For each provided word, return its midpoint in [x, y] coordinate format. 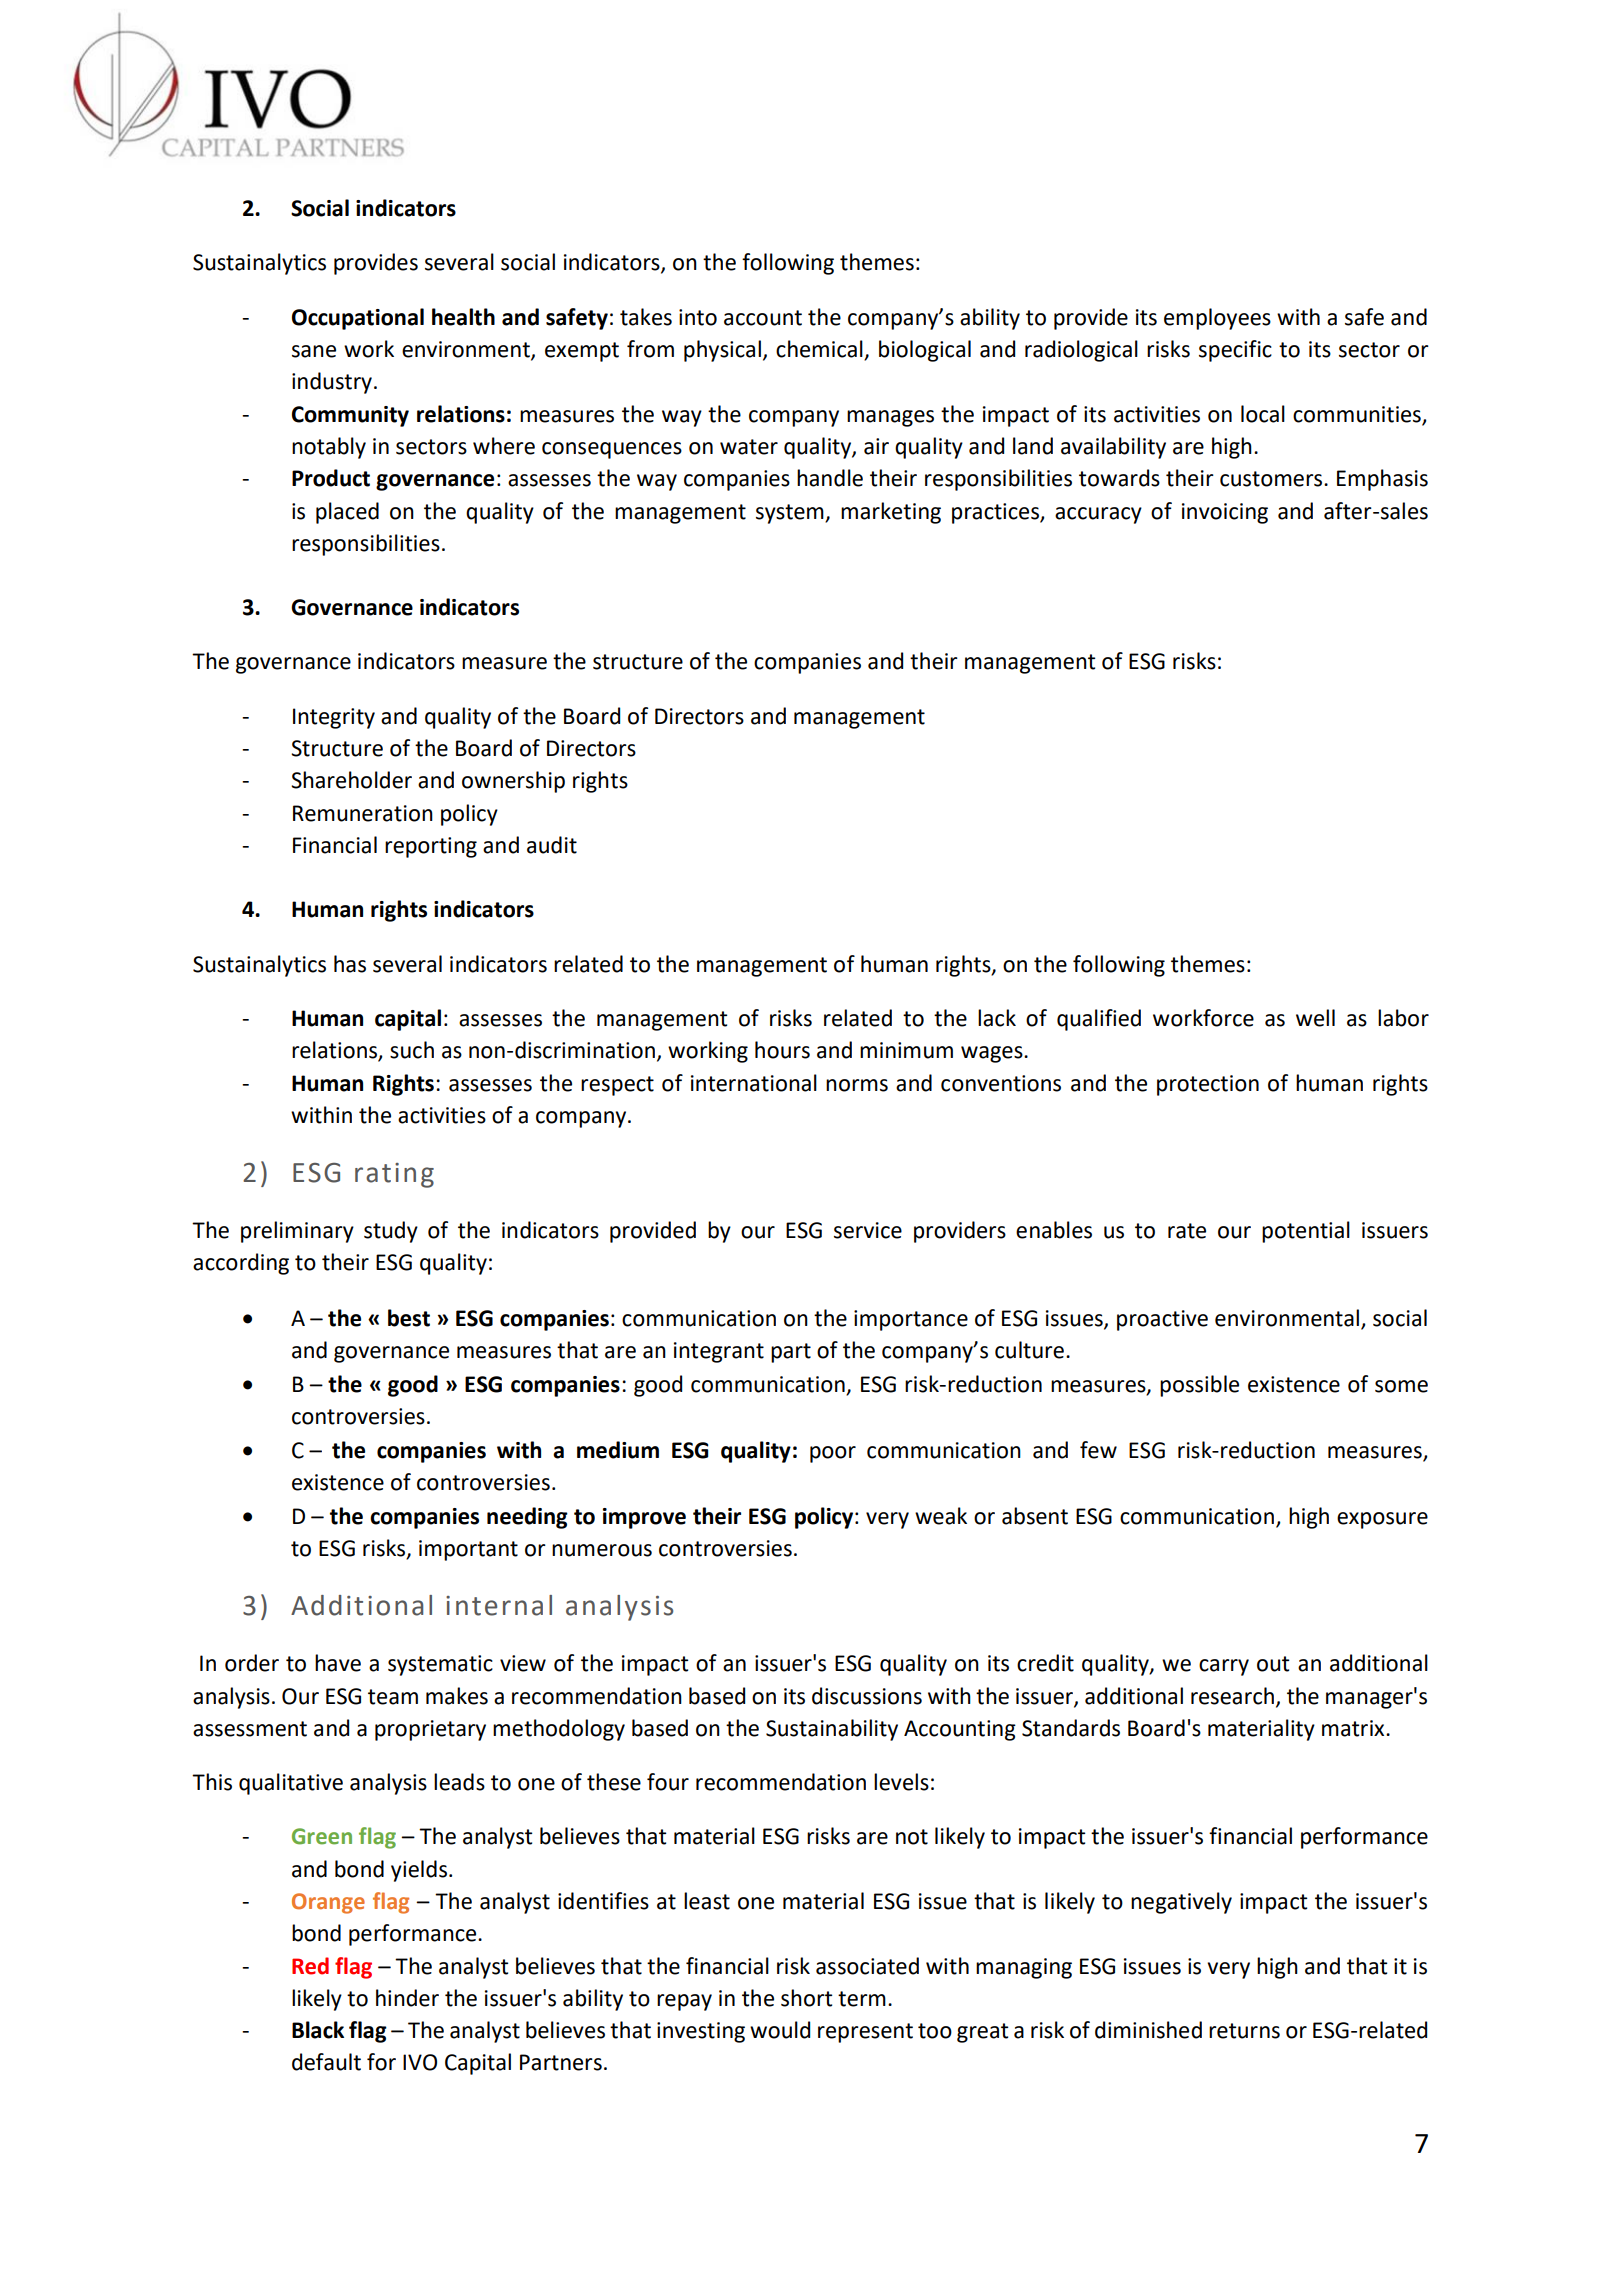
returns [1244, 2031]
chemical [820, 350]
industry [332, 383]
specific [1235, 351]
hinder [407, 1998]
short [806, 1998]
